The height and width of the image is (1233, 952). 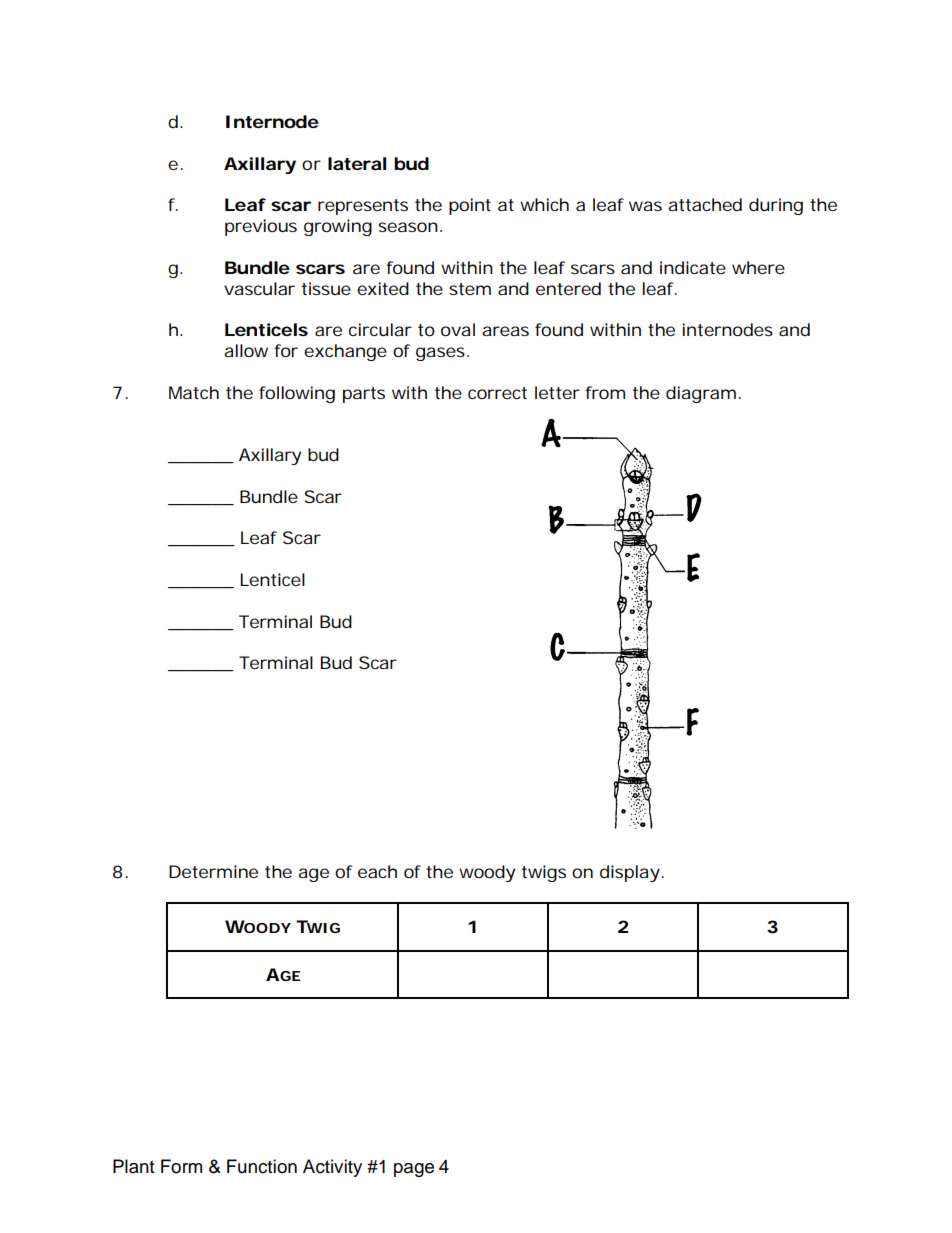 What do you see at coordinates (632, 873) in the image?
I see `display` at bounding box center [632, 873].
